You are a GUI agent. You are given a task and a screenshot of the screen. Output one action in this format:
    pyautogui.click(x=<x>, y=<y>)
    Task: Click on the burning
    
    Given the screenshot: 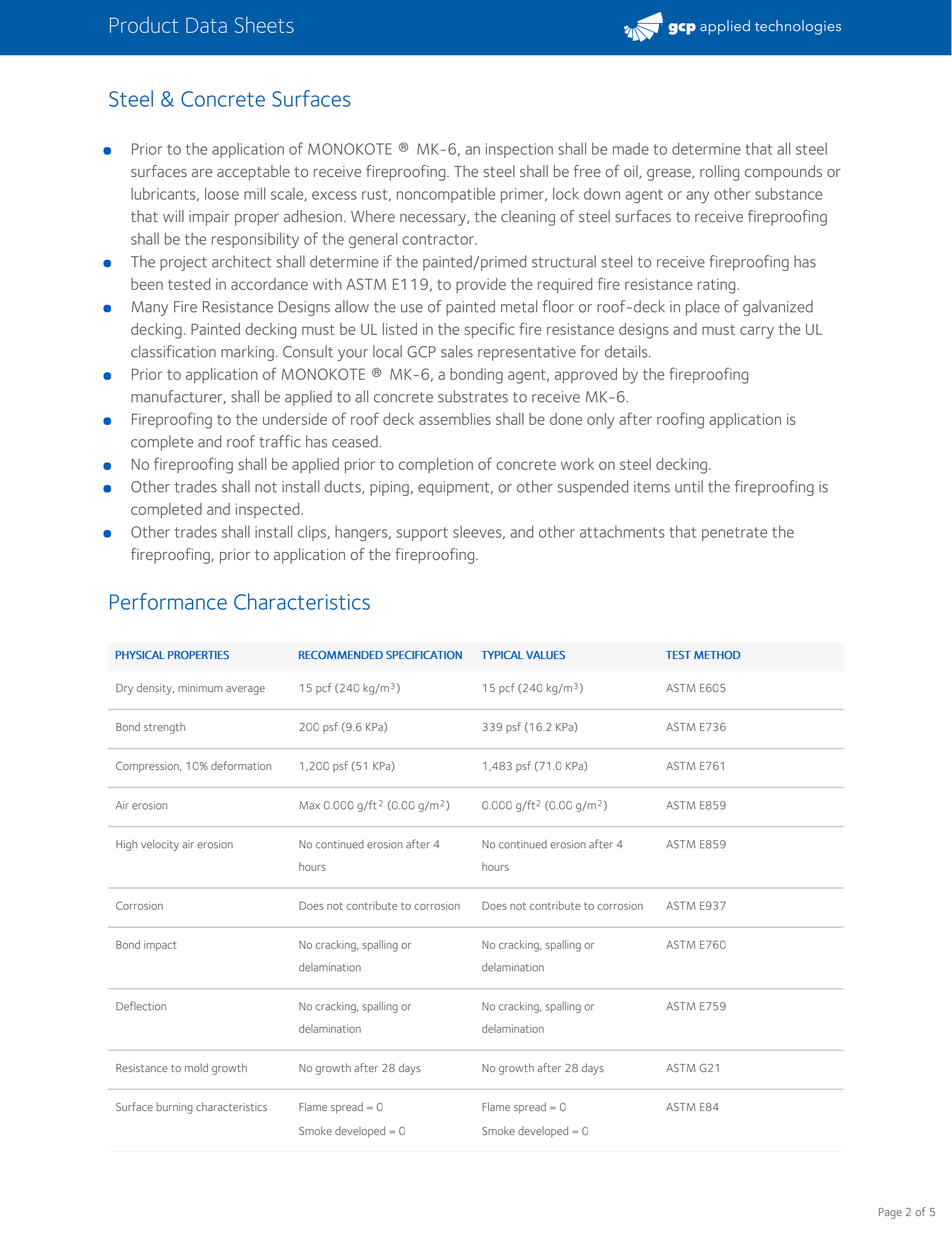 What is the action you would take?
    pyautogui.click(x=175, y=1108)
